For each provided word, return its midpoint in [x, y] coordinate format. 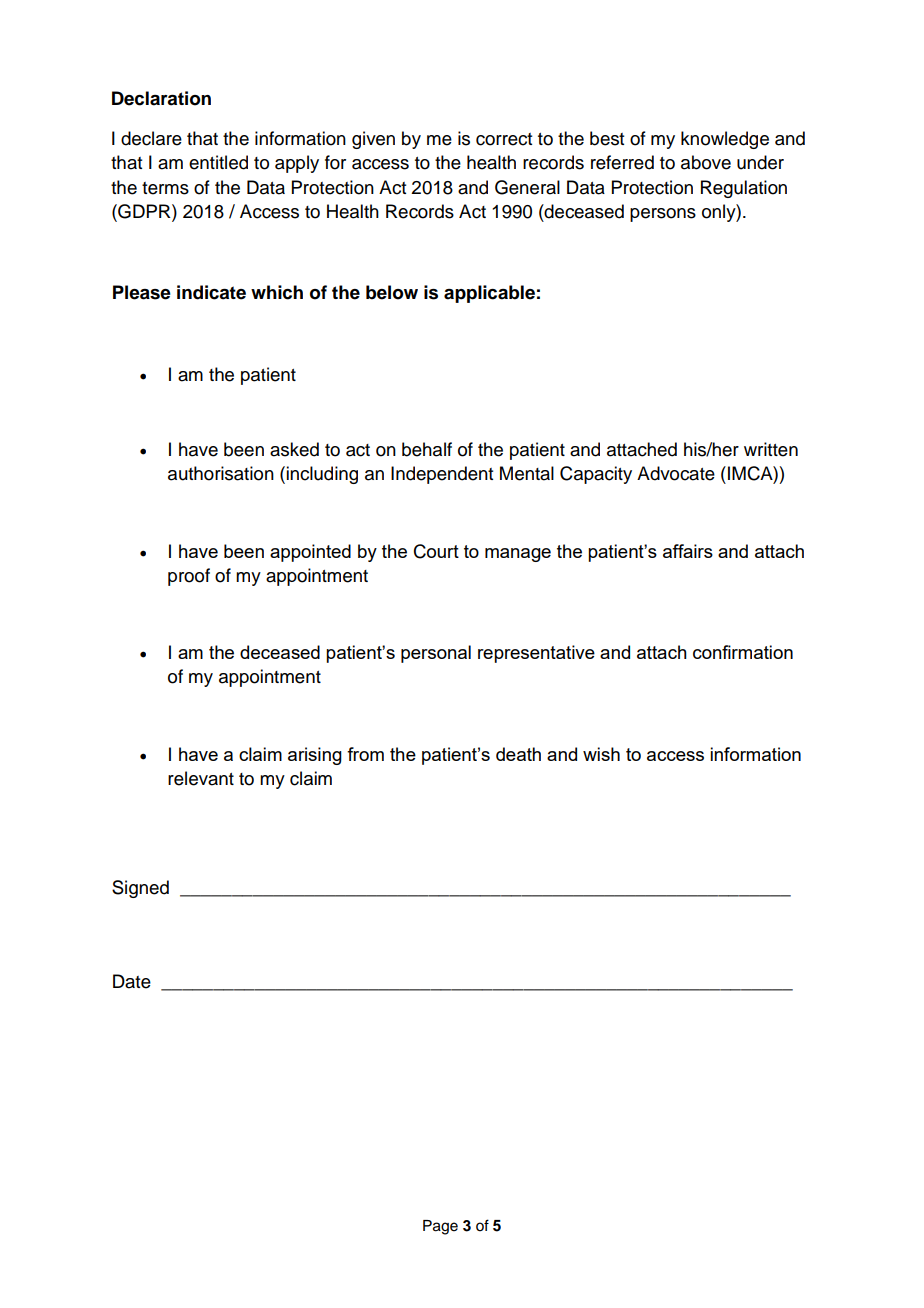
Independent [442, 475]
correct [504, 139]
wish [601, 754]
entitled [218, 162]
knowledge [725, 140]
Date [132, 981]
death [518, 754]
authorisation [221, 473]
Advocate [676, 473]
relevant [201, 778]
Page [440, 1227]
